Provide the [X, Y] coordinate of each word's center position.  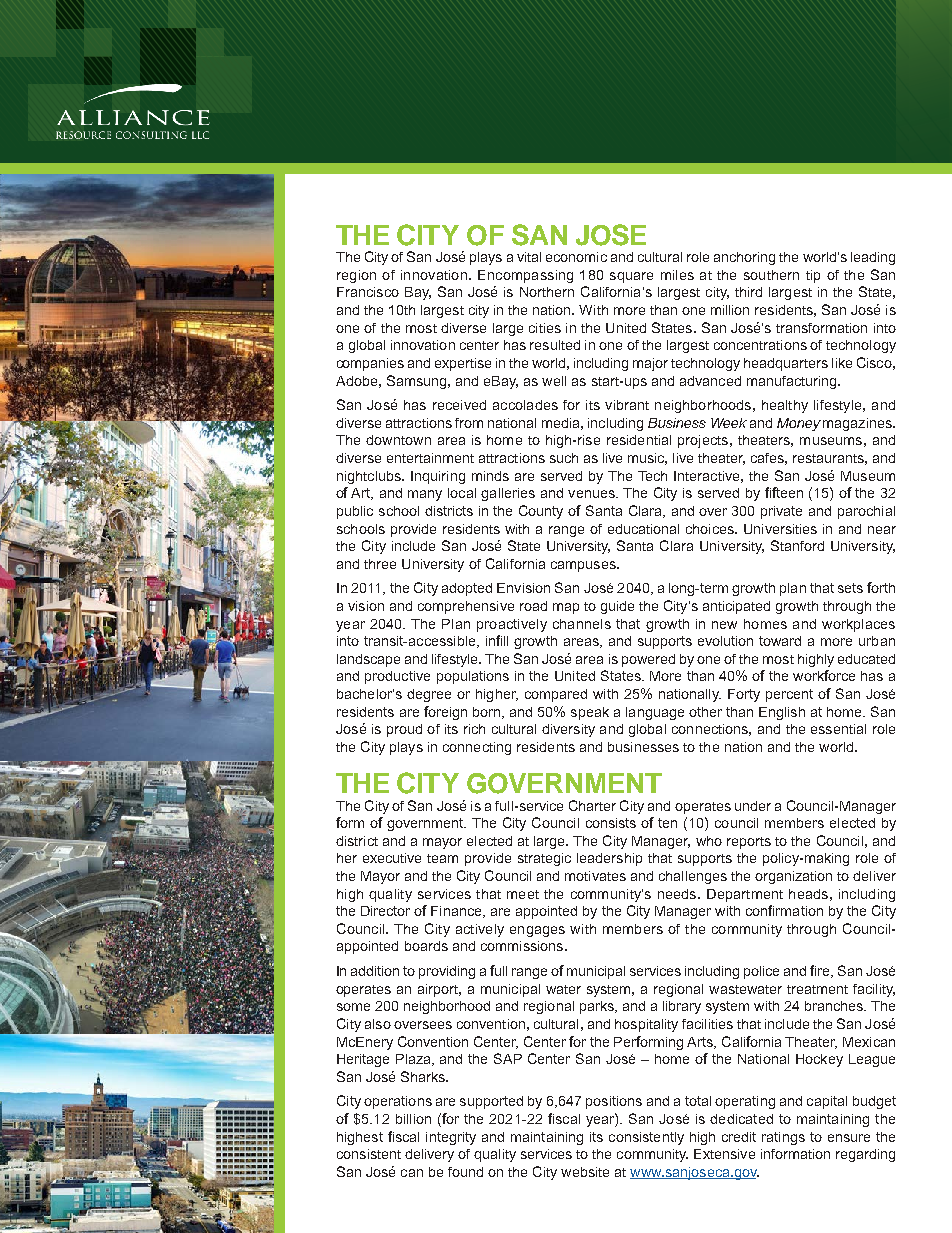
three [380, 564]
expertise [463, 364]
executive [392, 858]
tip [813, 276]
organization [793, 877]
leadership [609, 859]
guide [617, 607]
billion [413, 1119]
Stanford [797, 545]
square [631, 277]
